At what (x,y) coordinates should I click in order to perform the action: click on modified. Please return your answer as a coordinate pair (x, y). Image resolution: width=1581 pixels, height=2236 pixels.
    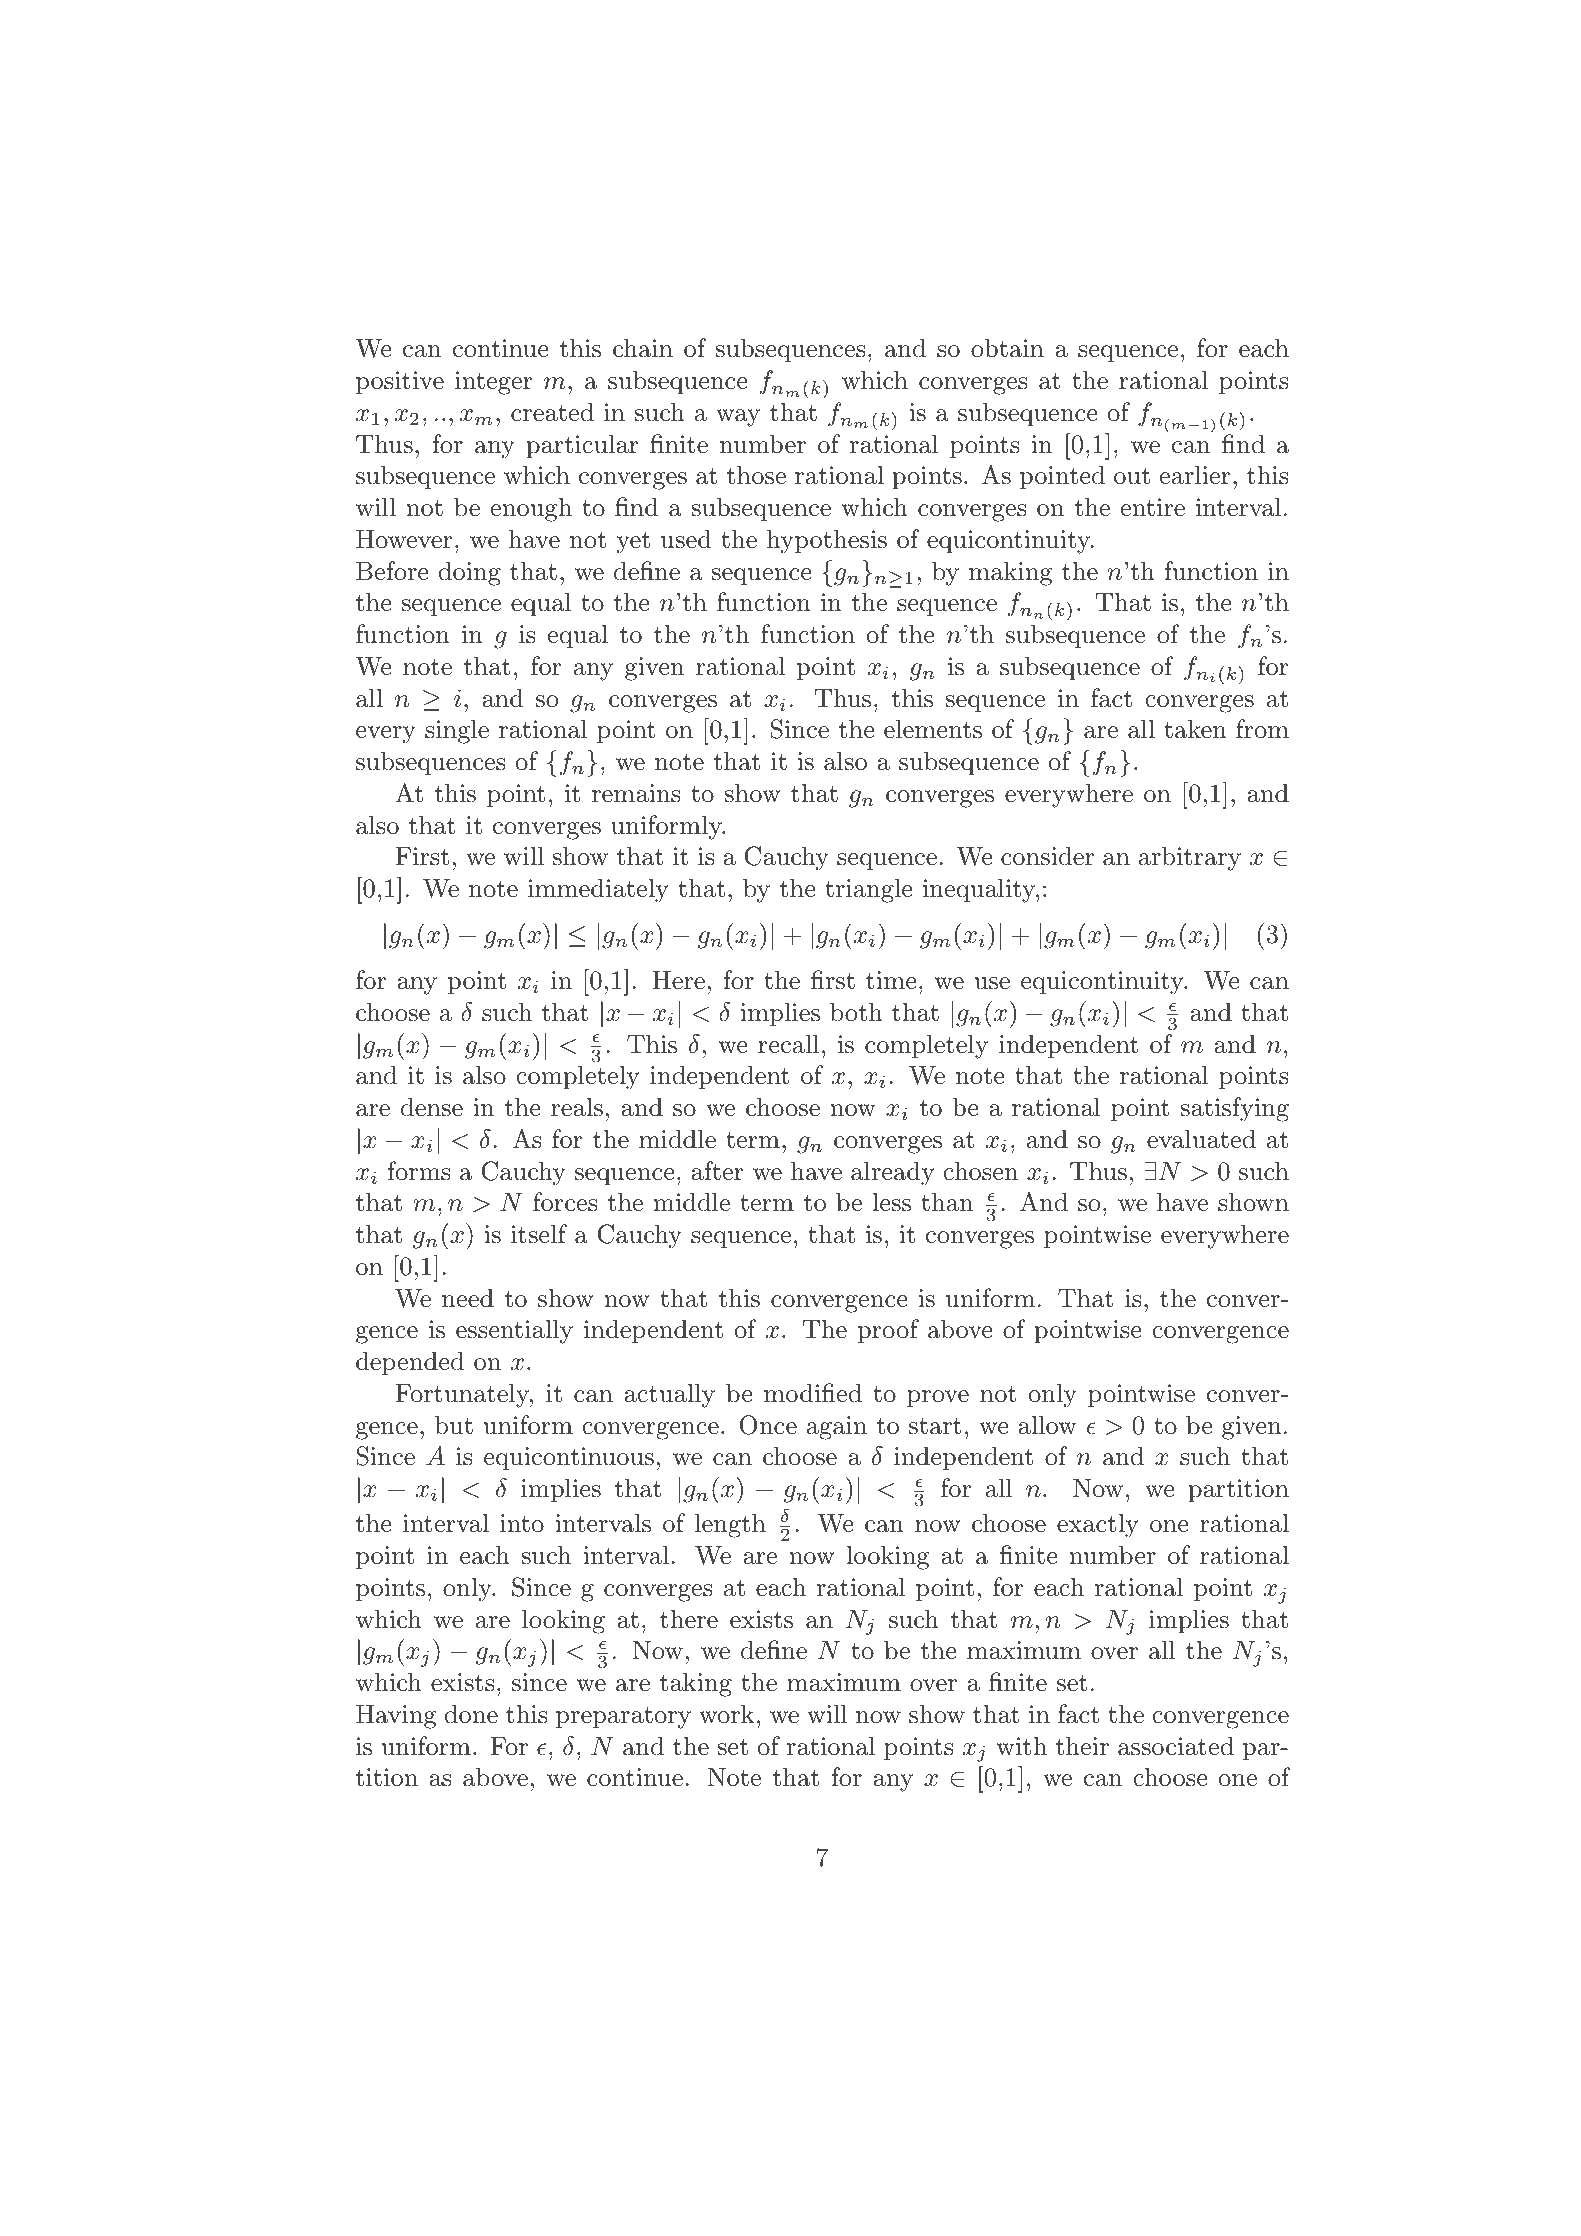
    Looking at the image, I should click on (813, 1393).
